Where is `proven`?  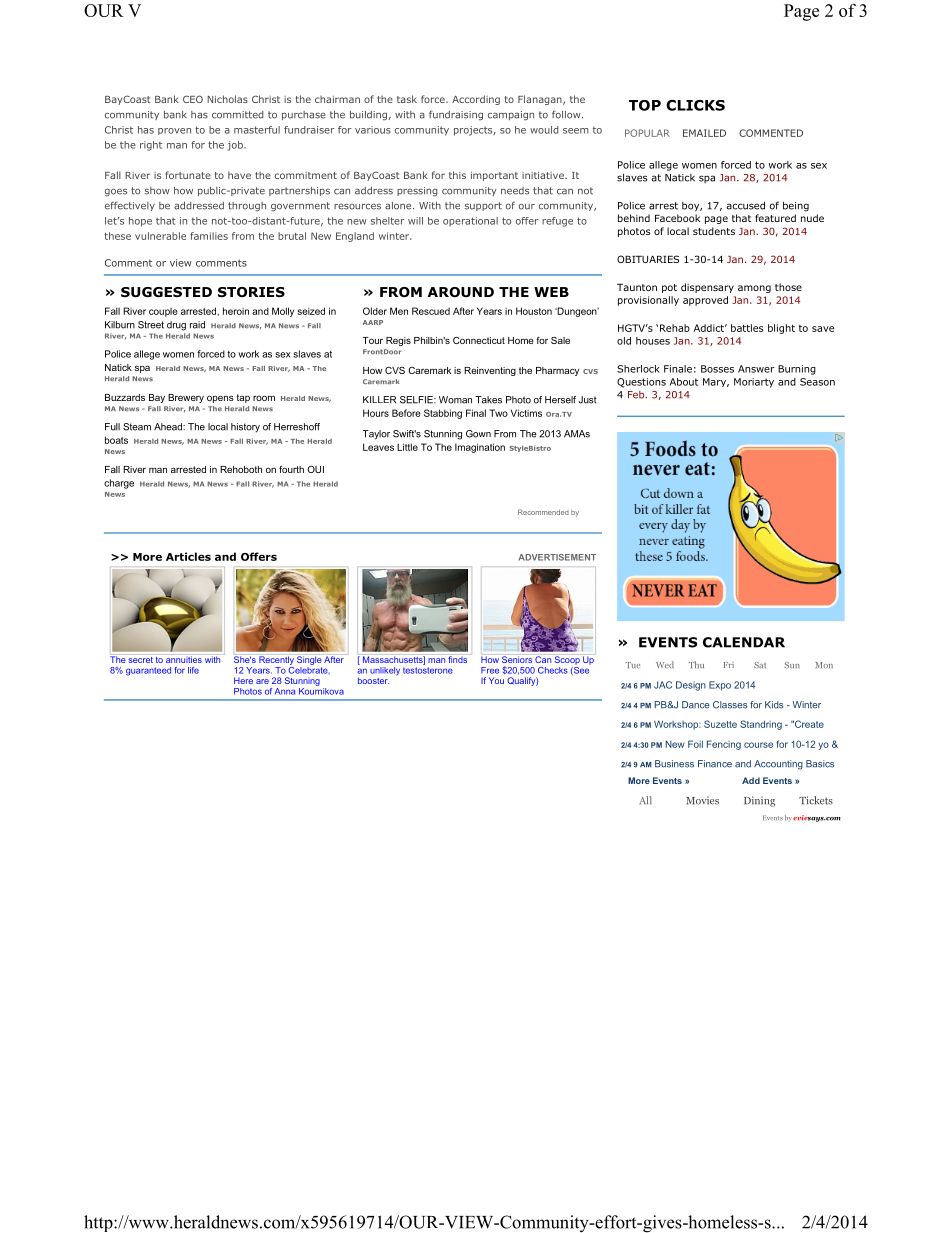
proven is located at coordinates (174, 131).
